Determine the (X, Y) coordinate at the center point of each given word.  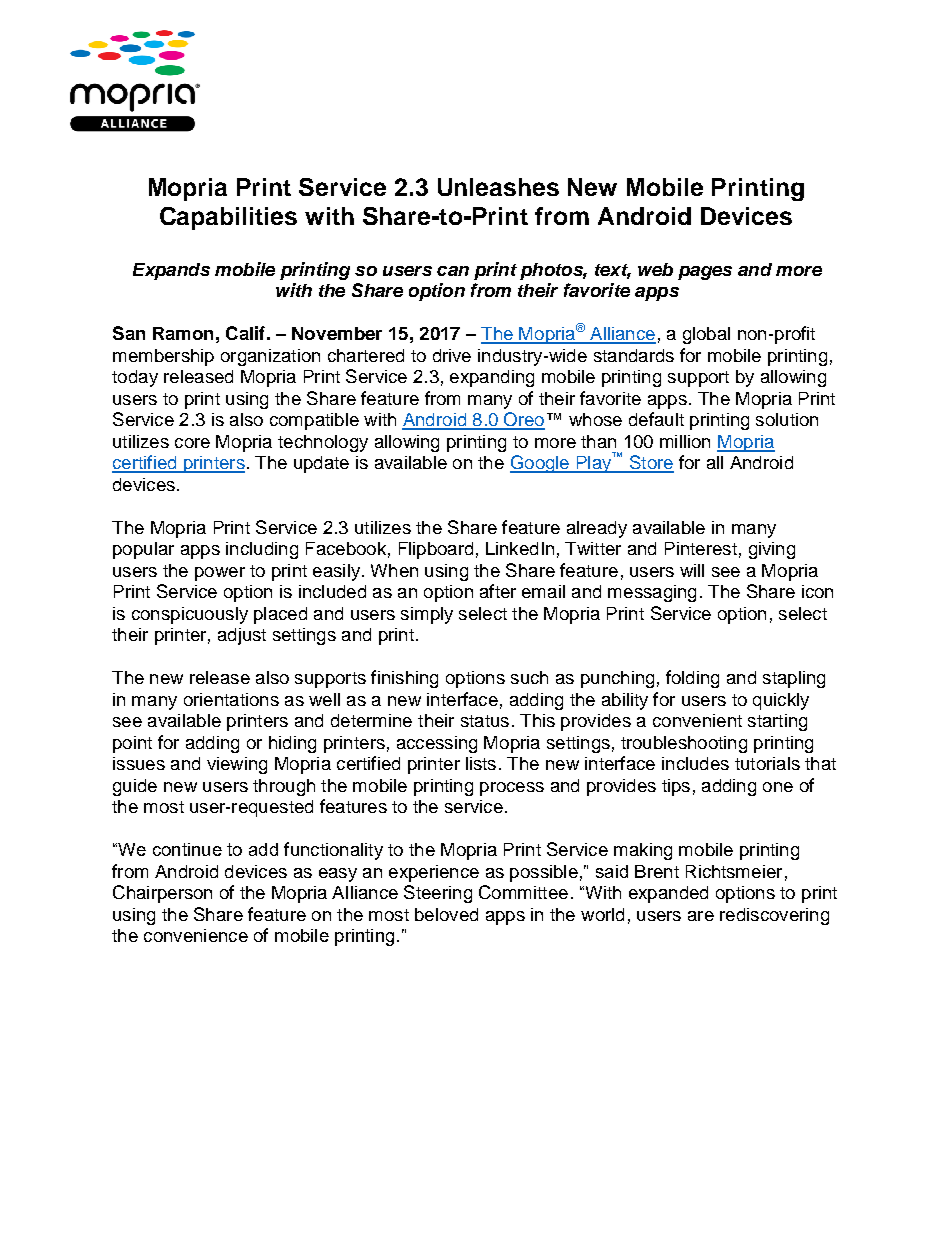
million (685, 441)
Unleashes (498, 187)
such (529, 677)
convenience (196, 935)
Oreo (523, 420)
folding (692, 679)
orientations (231, 699)
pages (705, 273)
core (192, 443)
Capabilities (228, 218)
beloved (446, 914)
